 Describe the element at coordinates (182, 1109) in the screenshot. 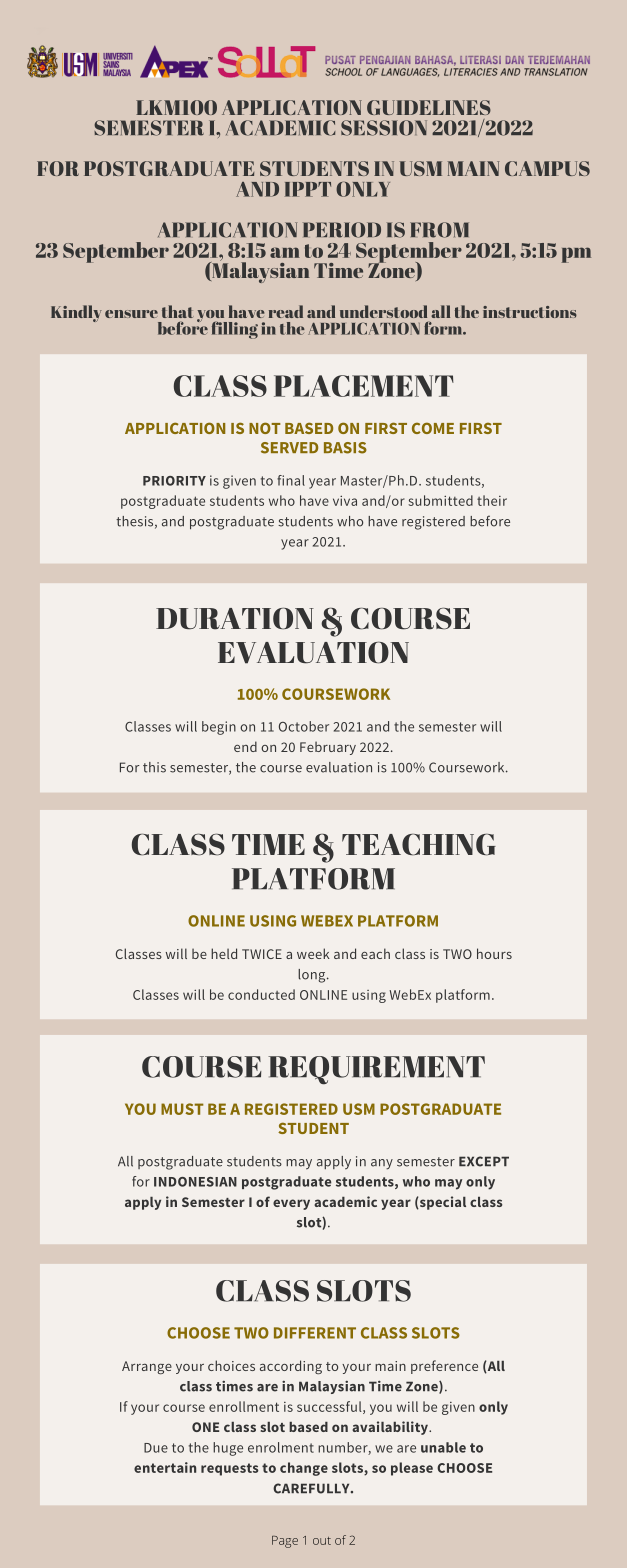

I see `MUST` at that location.
